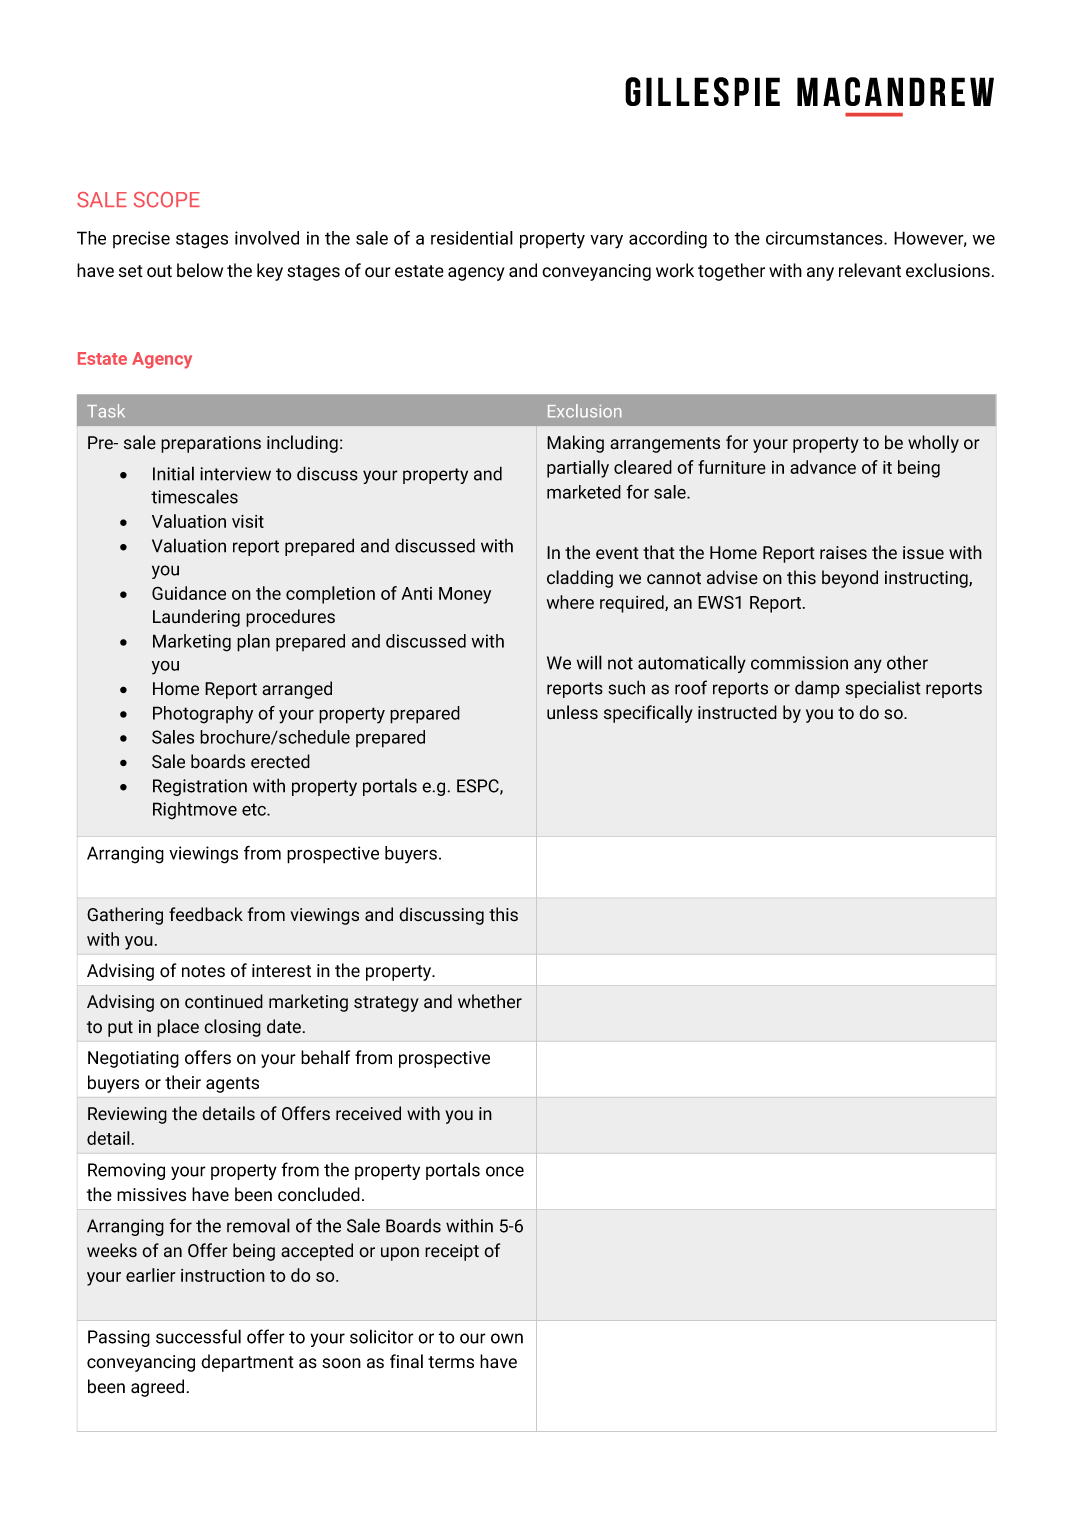  Describe the element at coordinates (211, 444) in the document. I see `preparations` at that location.
